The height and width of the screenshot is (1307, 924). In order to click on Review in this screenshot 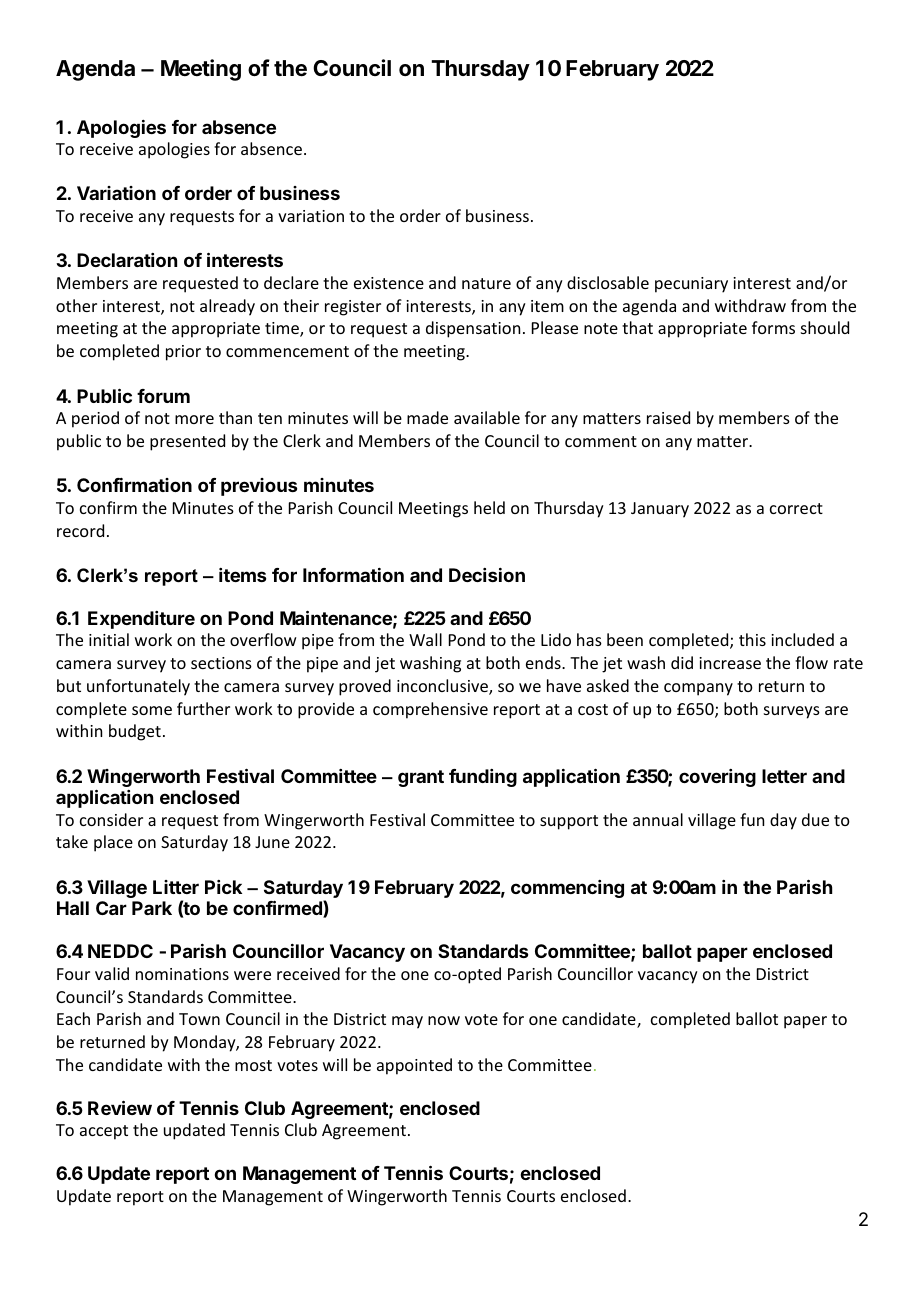, I will do `click(120, 1107)`.
